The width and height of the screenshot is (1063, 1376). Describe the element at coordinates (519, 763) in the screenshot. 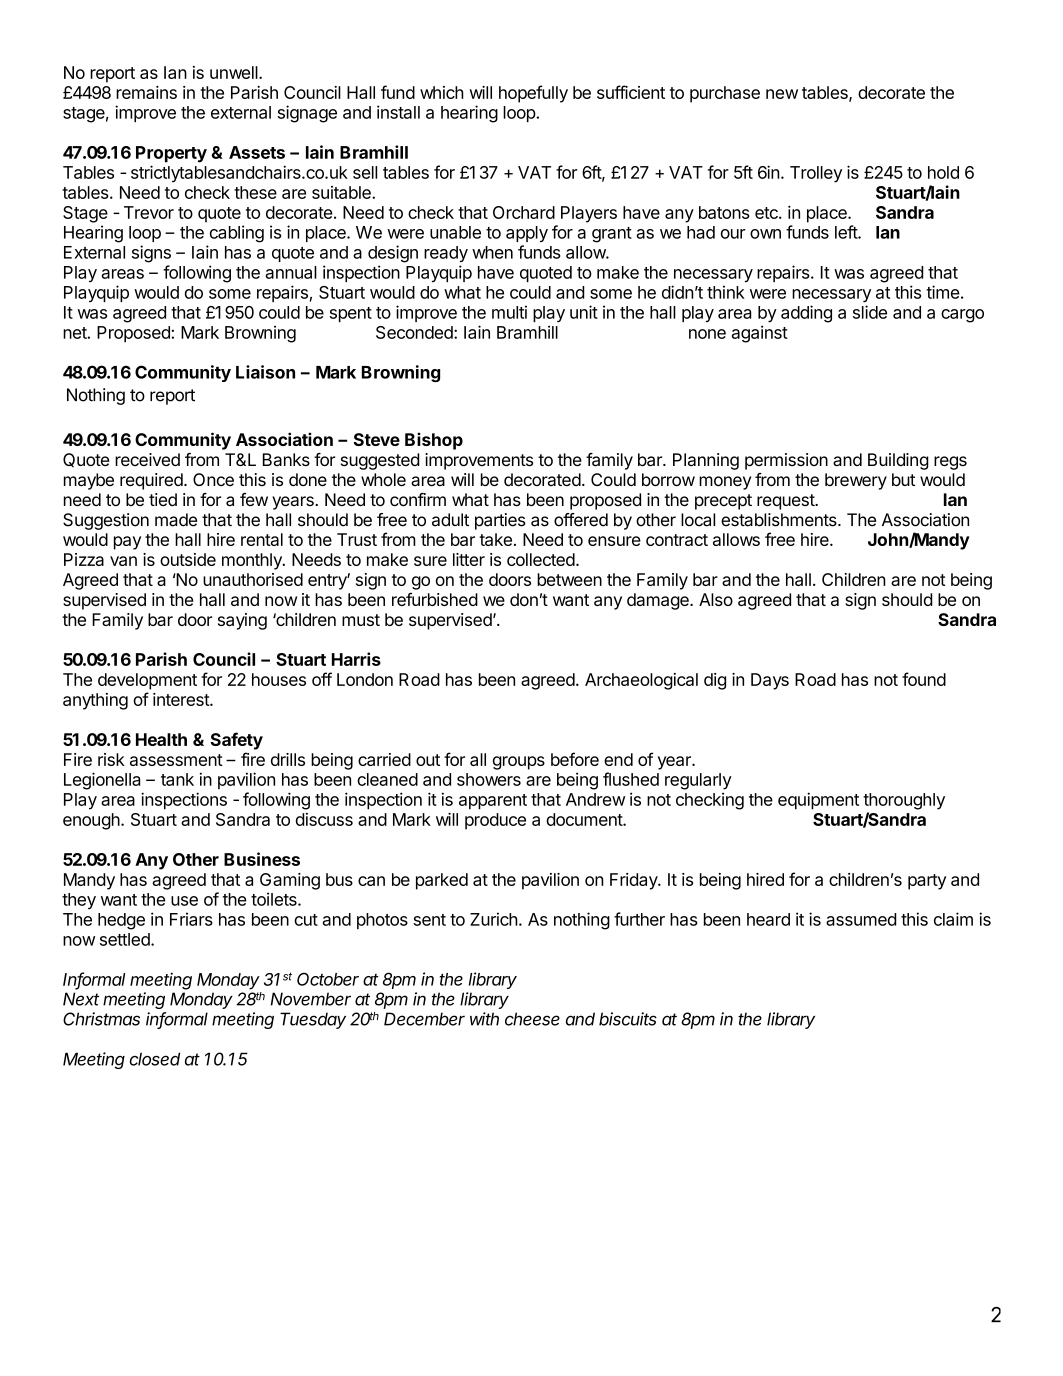

I see `groups` at that location.
